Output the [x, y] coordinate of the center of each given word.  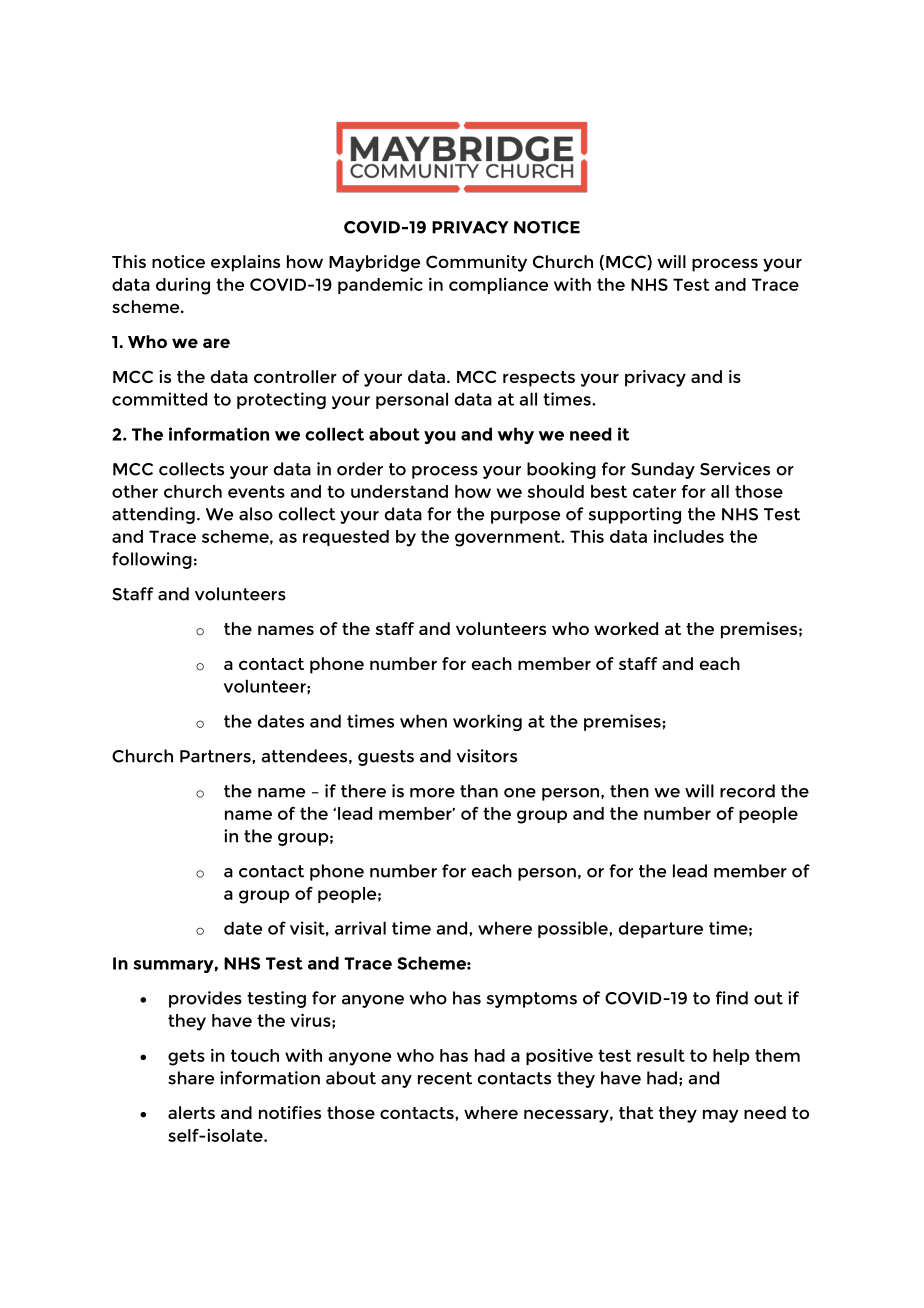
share [191, 1078]
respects [539, 379]
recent [445, 1078]
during [183, 286]
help [731, 1057]
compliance [498, 286]
